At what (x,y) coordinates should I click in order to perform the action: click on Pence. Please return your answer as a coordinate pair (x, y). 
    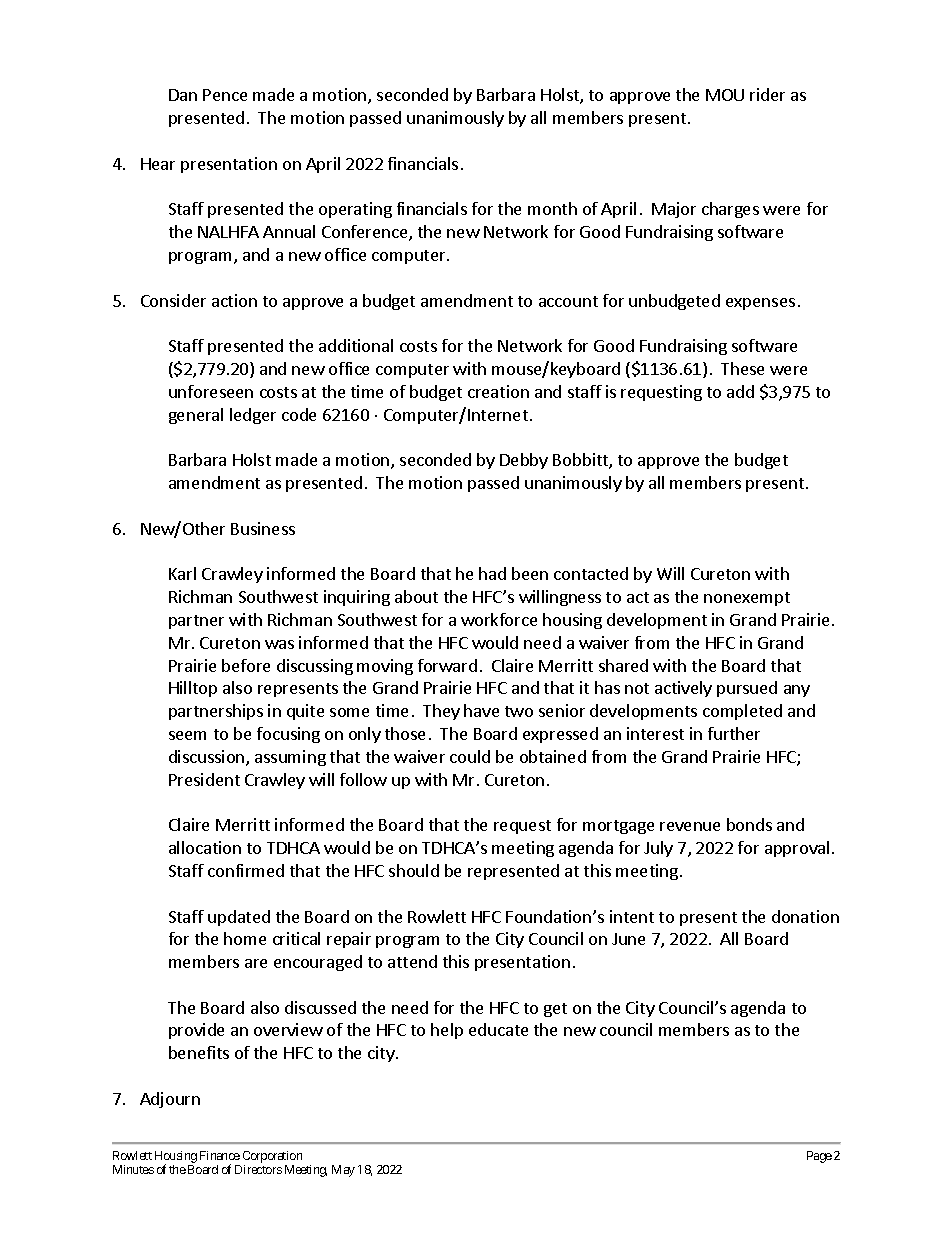
    Looking at the image, I should click on (225, 95).
